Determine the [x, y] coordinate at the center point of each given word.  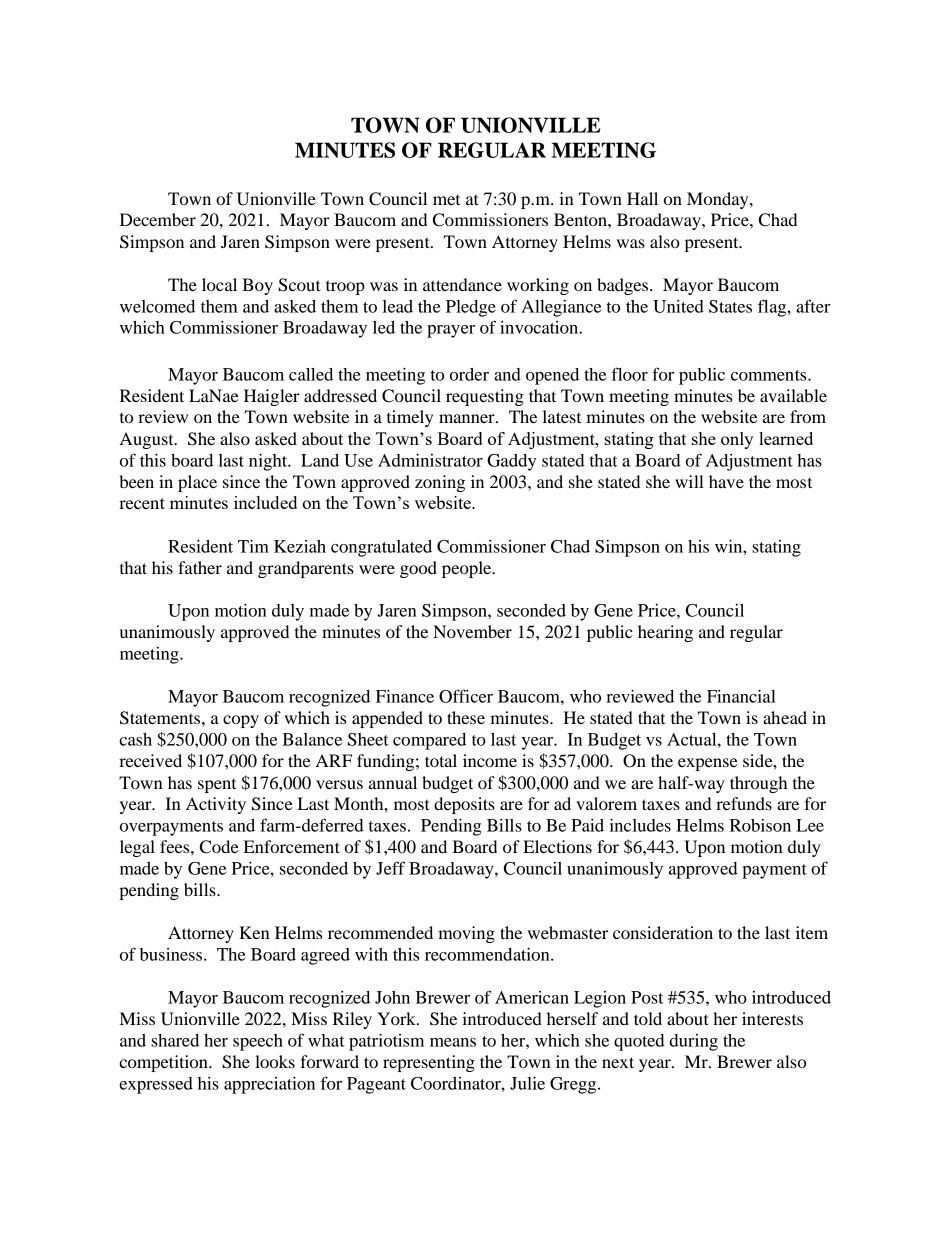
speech [258, 1042]
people [468, 569]
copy [241, 721]
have [726, 481]
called [311, 374]
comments [770, 375]
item [812, 932]
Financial [741, 696]
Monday [719, 200]
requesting [485, 397]
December [158, 219]
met [446, 200]
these [466, 717]
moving [466, 934]
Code [219, 847]
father [200, 567]
